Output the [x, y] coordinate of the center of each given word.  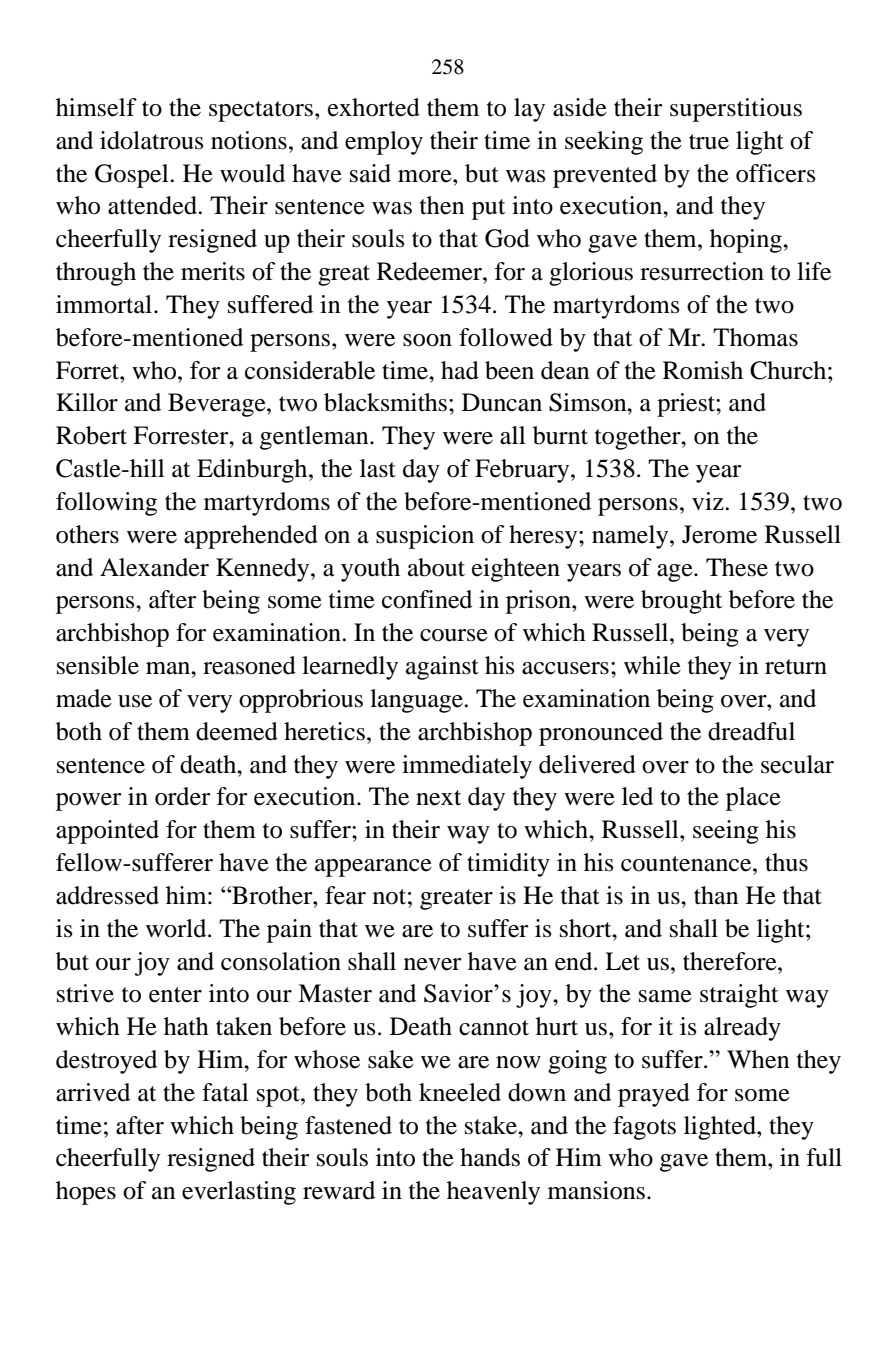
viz [709, 501]
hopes [86, 1193]
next [438, 798]
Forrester [182, 435]
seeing [726, 832]
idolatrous [151, 140]
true [709, 142]
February [523, 471]
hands [490, 1157]
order [182, 796]
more [426, 176]
